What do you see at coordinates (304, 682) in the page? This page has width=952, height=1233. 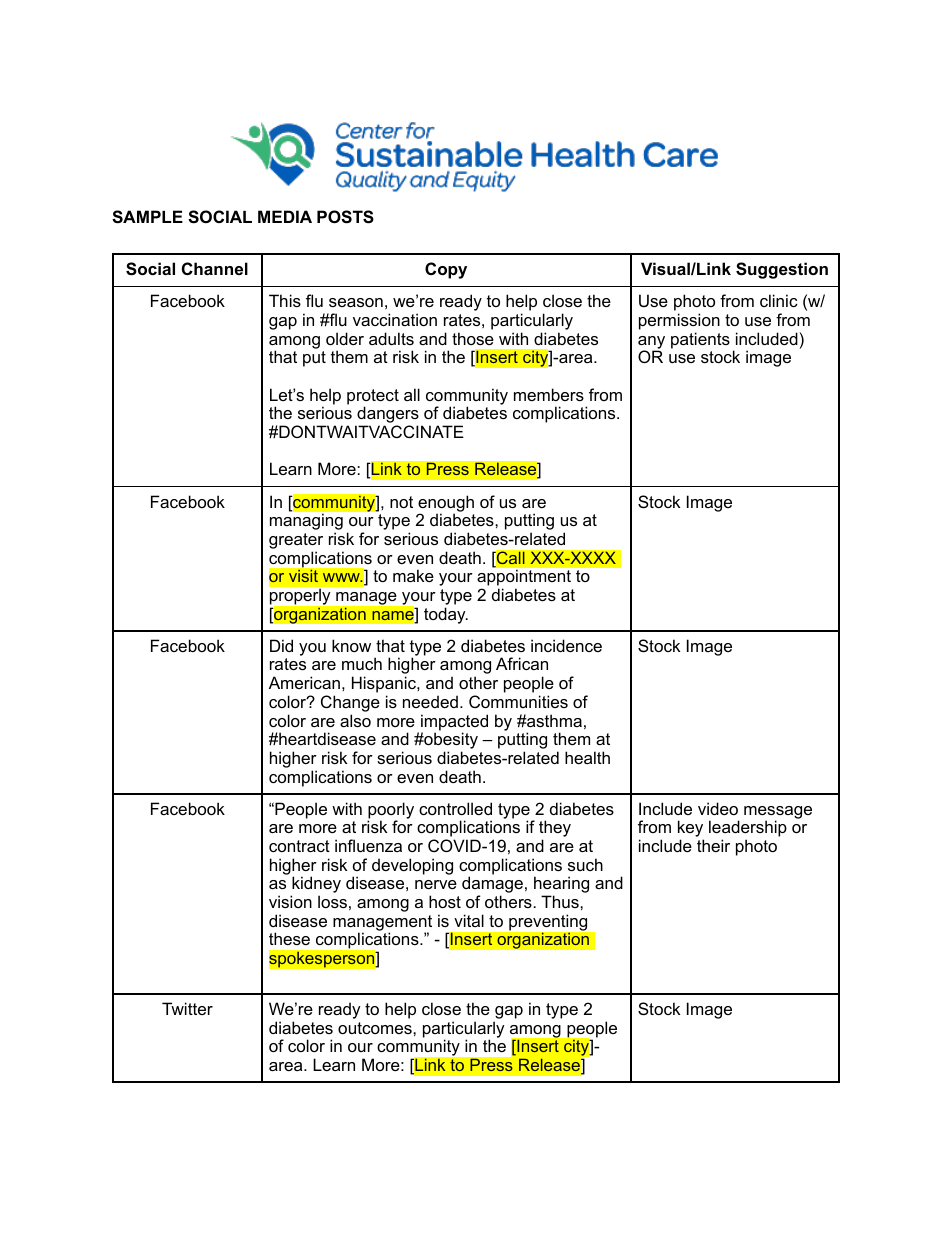 I see `American` at bounding box center [304, 682].
